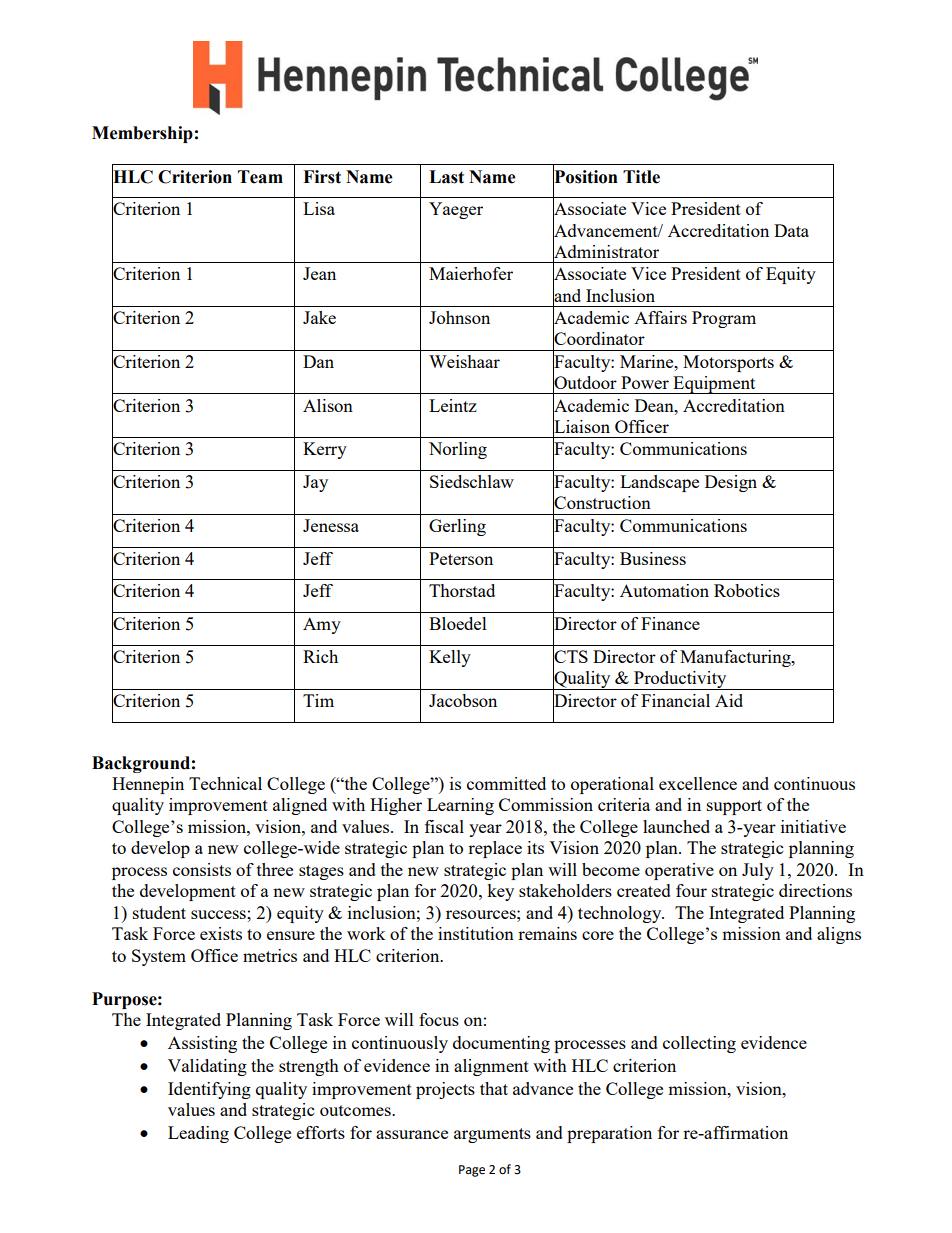 This screenshot has height=1233, width=952. Describe the element at coordinates (500, 892) in the screenshot. I see `key` at that location.
